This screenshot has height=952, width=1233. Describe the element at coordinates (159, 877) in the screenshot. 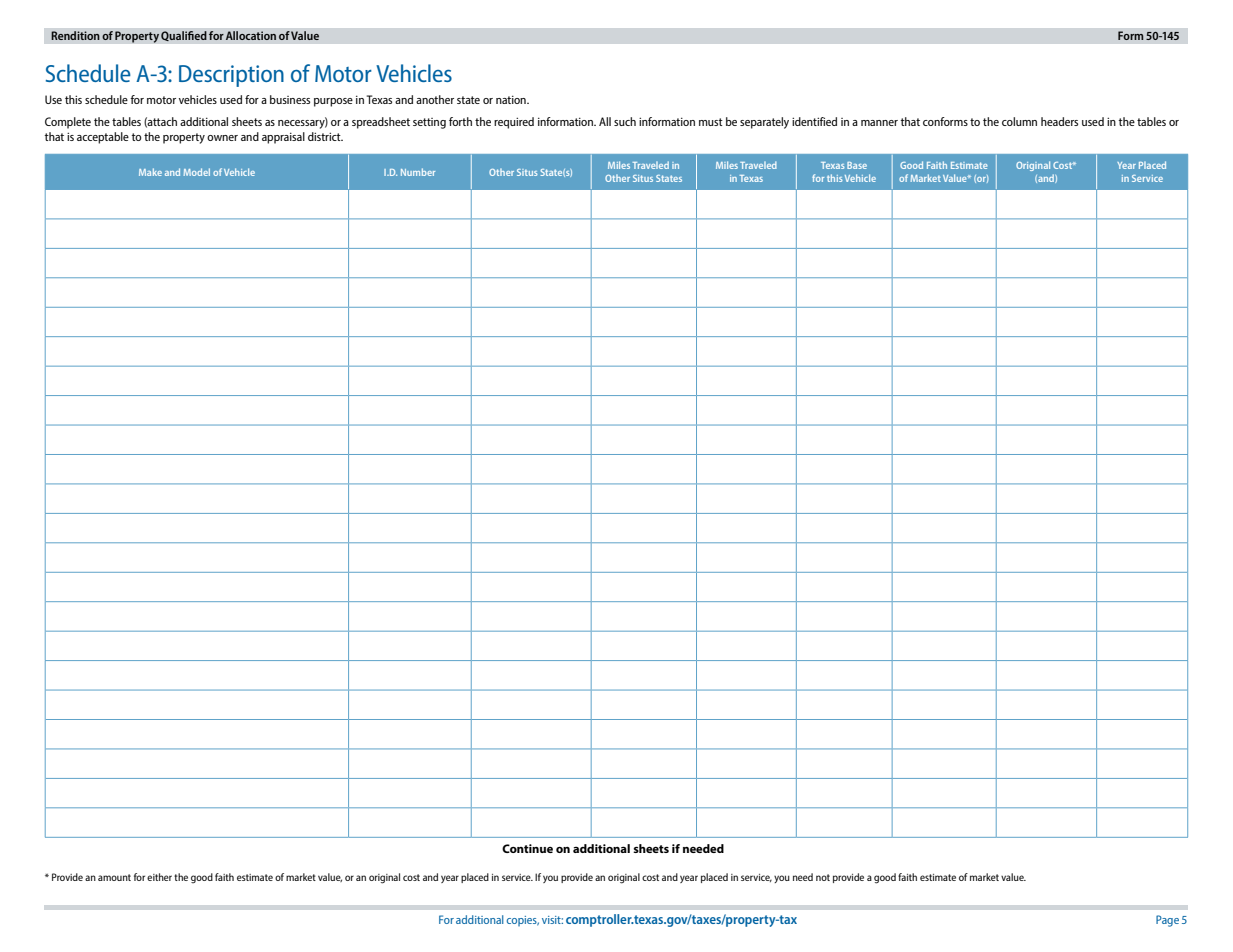

I see `either` at that location.
